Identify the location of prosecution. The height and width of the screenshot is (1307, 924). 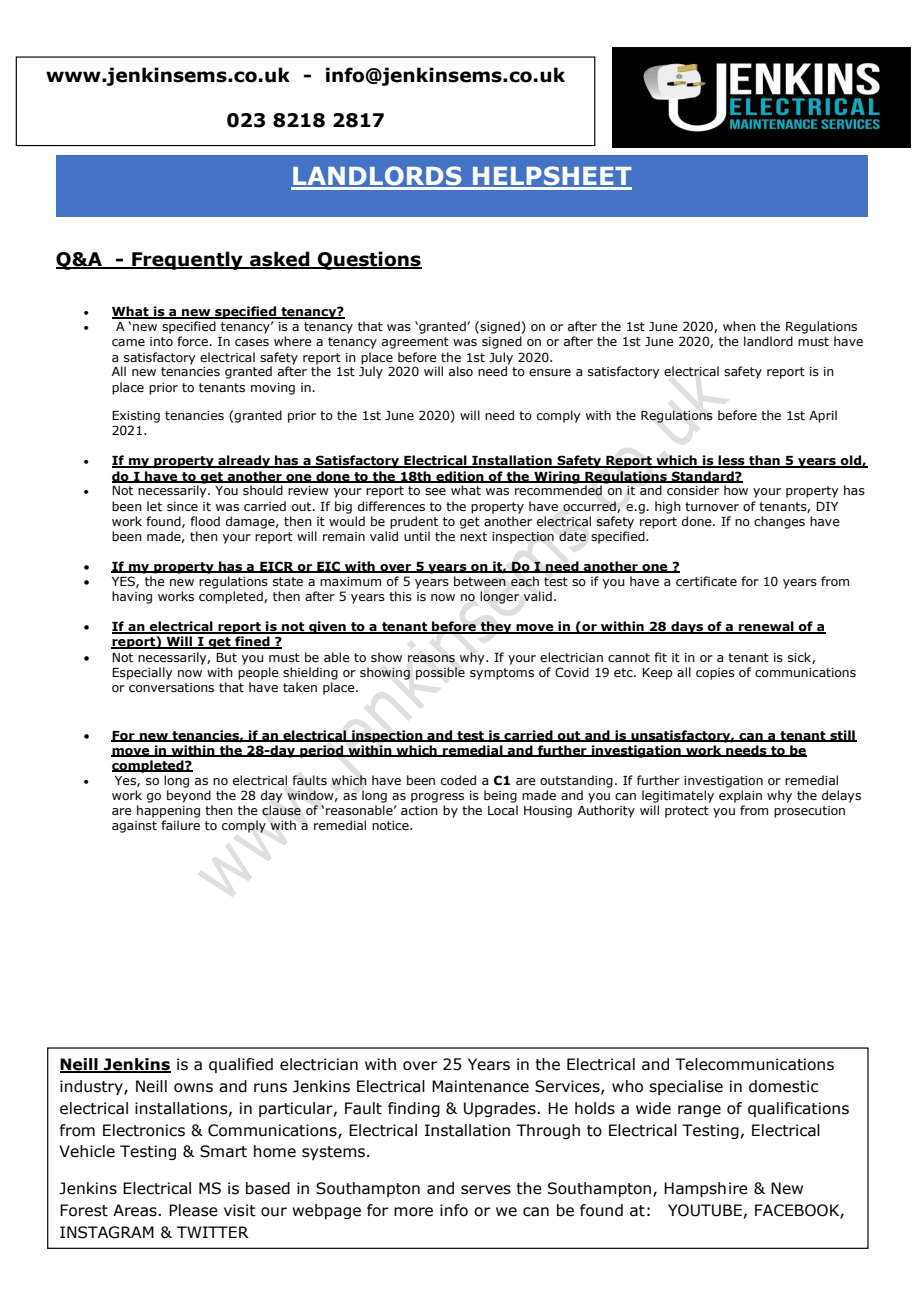
(809, 812).
